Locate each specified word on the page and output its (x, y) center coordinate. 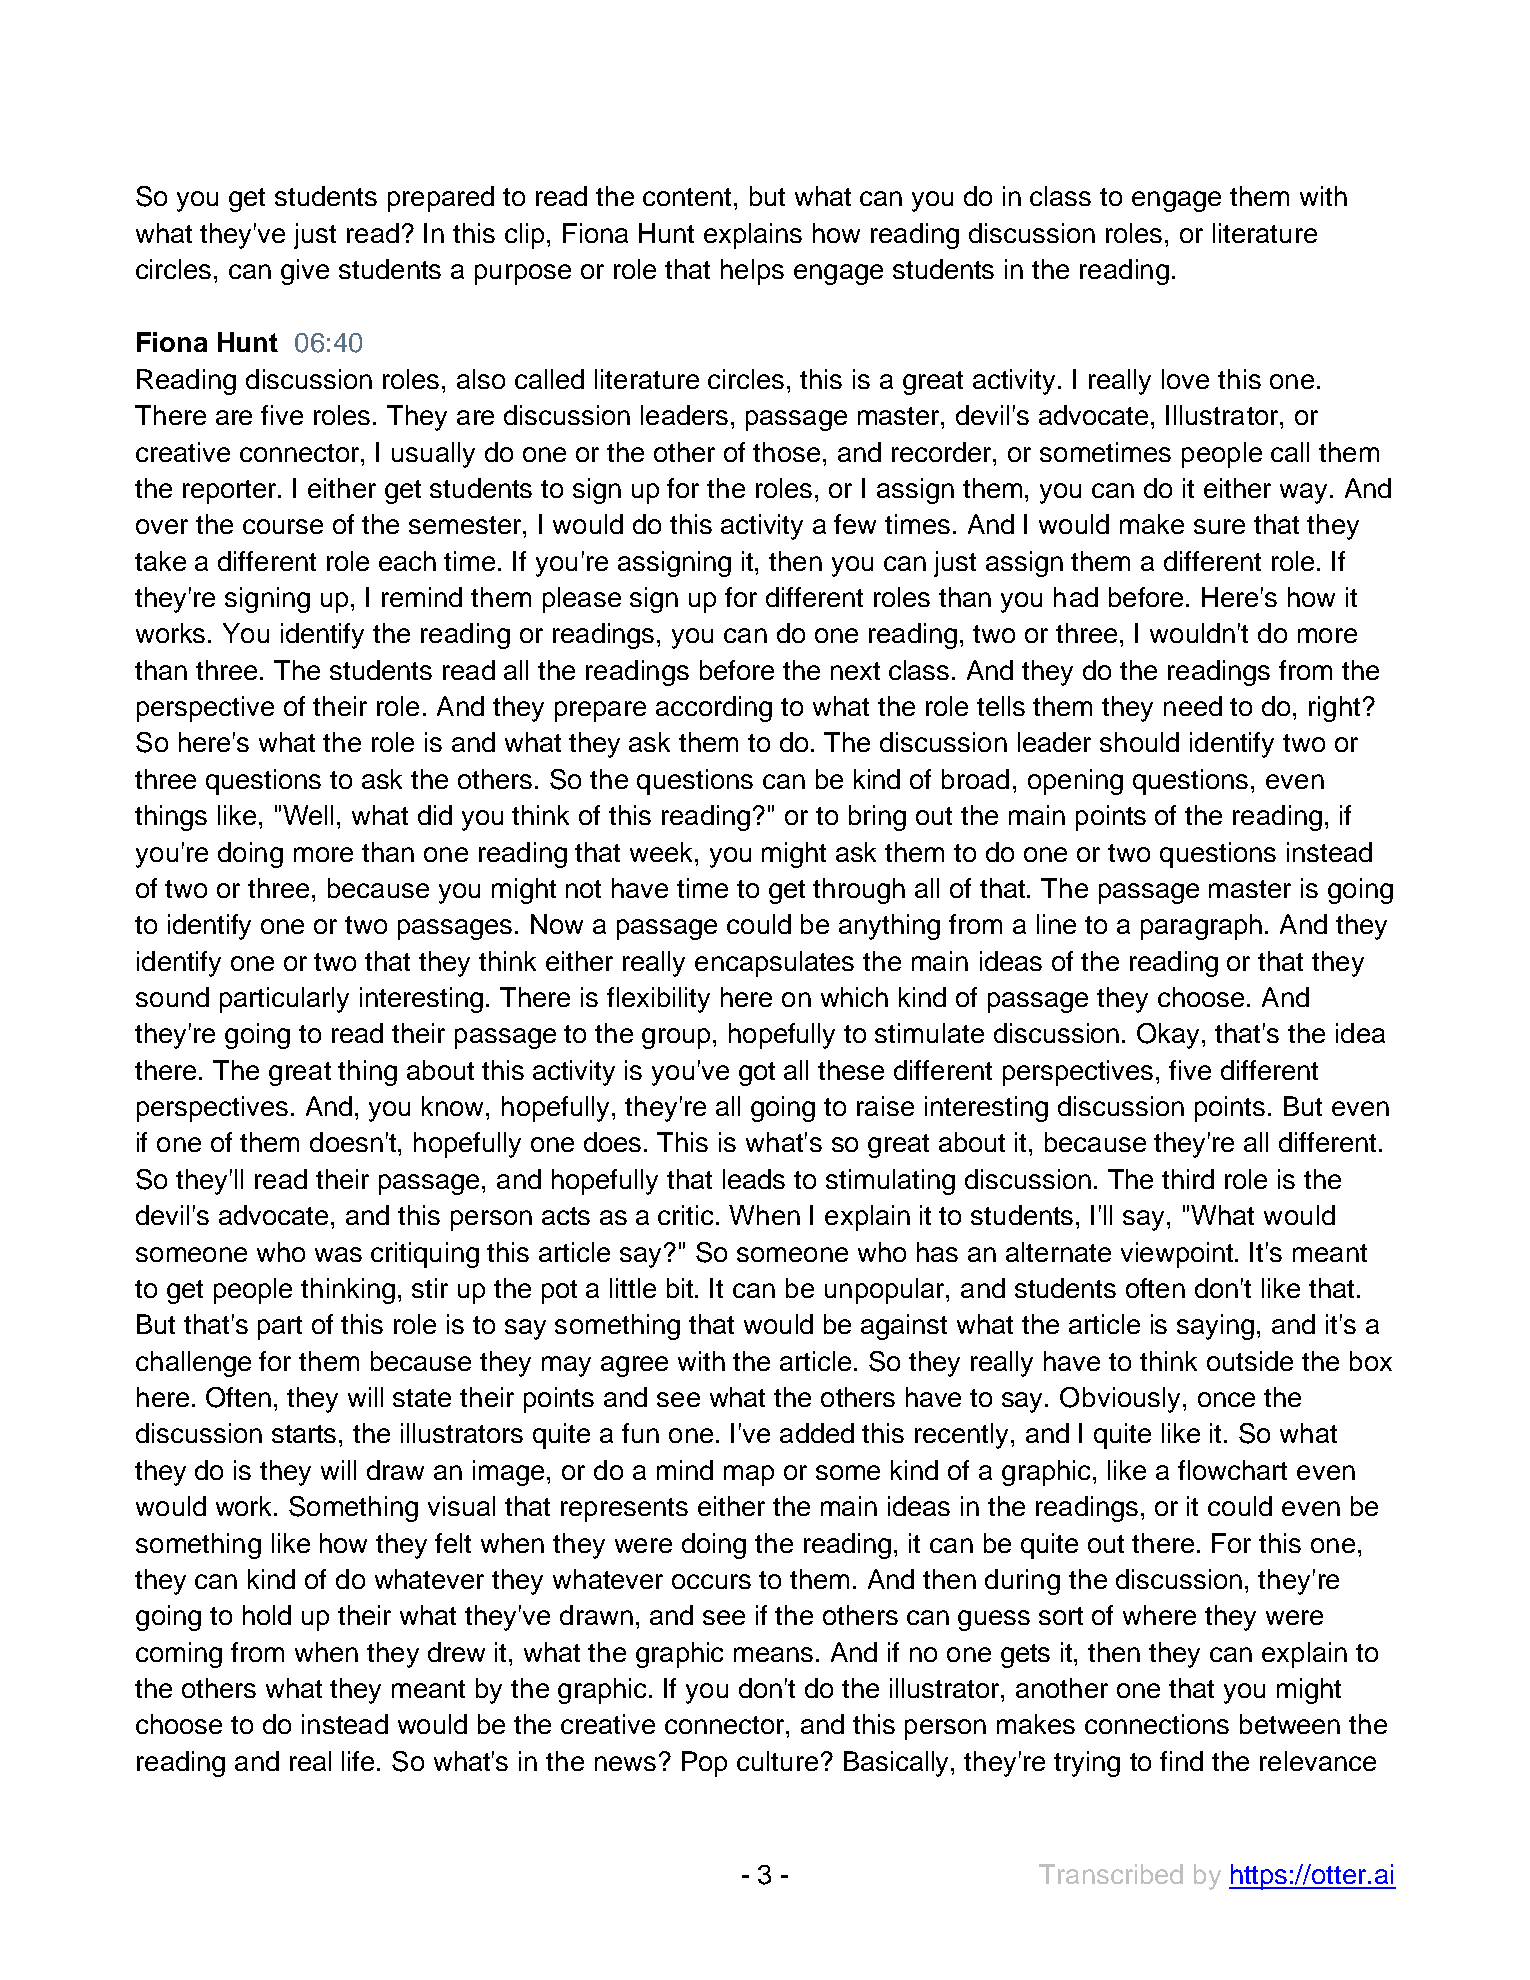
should (1139, 742)
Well (308, 815)
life (360, 1761)
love (1185, 379)
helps (752, 272)
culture (777, 1761)
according (714, 709)
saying (1215, 1327)
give (305, 272)
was (338, 1254)
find (1181, 1761)
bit (681, 1288)
